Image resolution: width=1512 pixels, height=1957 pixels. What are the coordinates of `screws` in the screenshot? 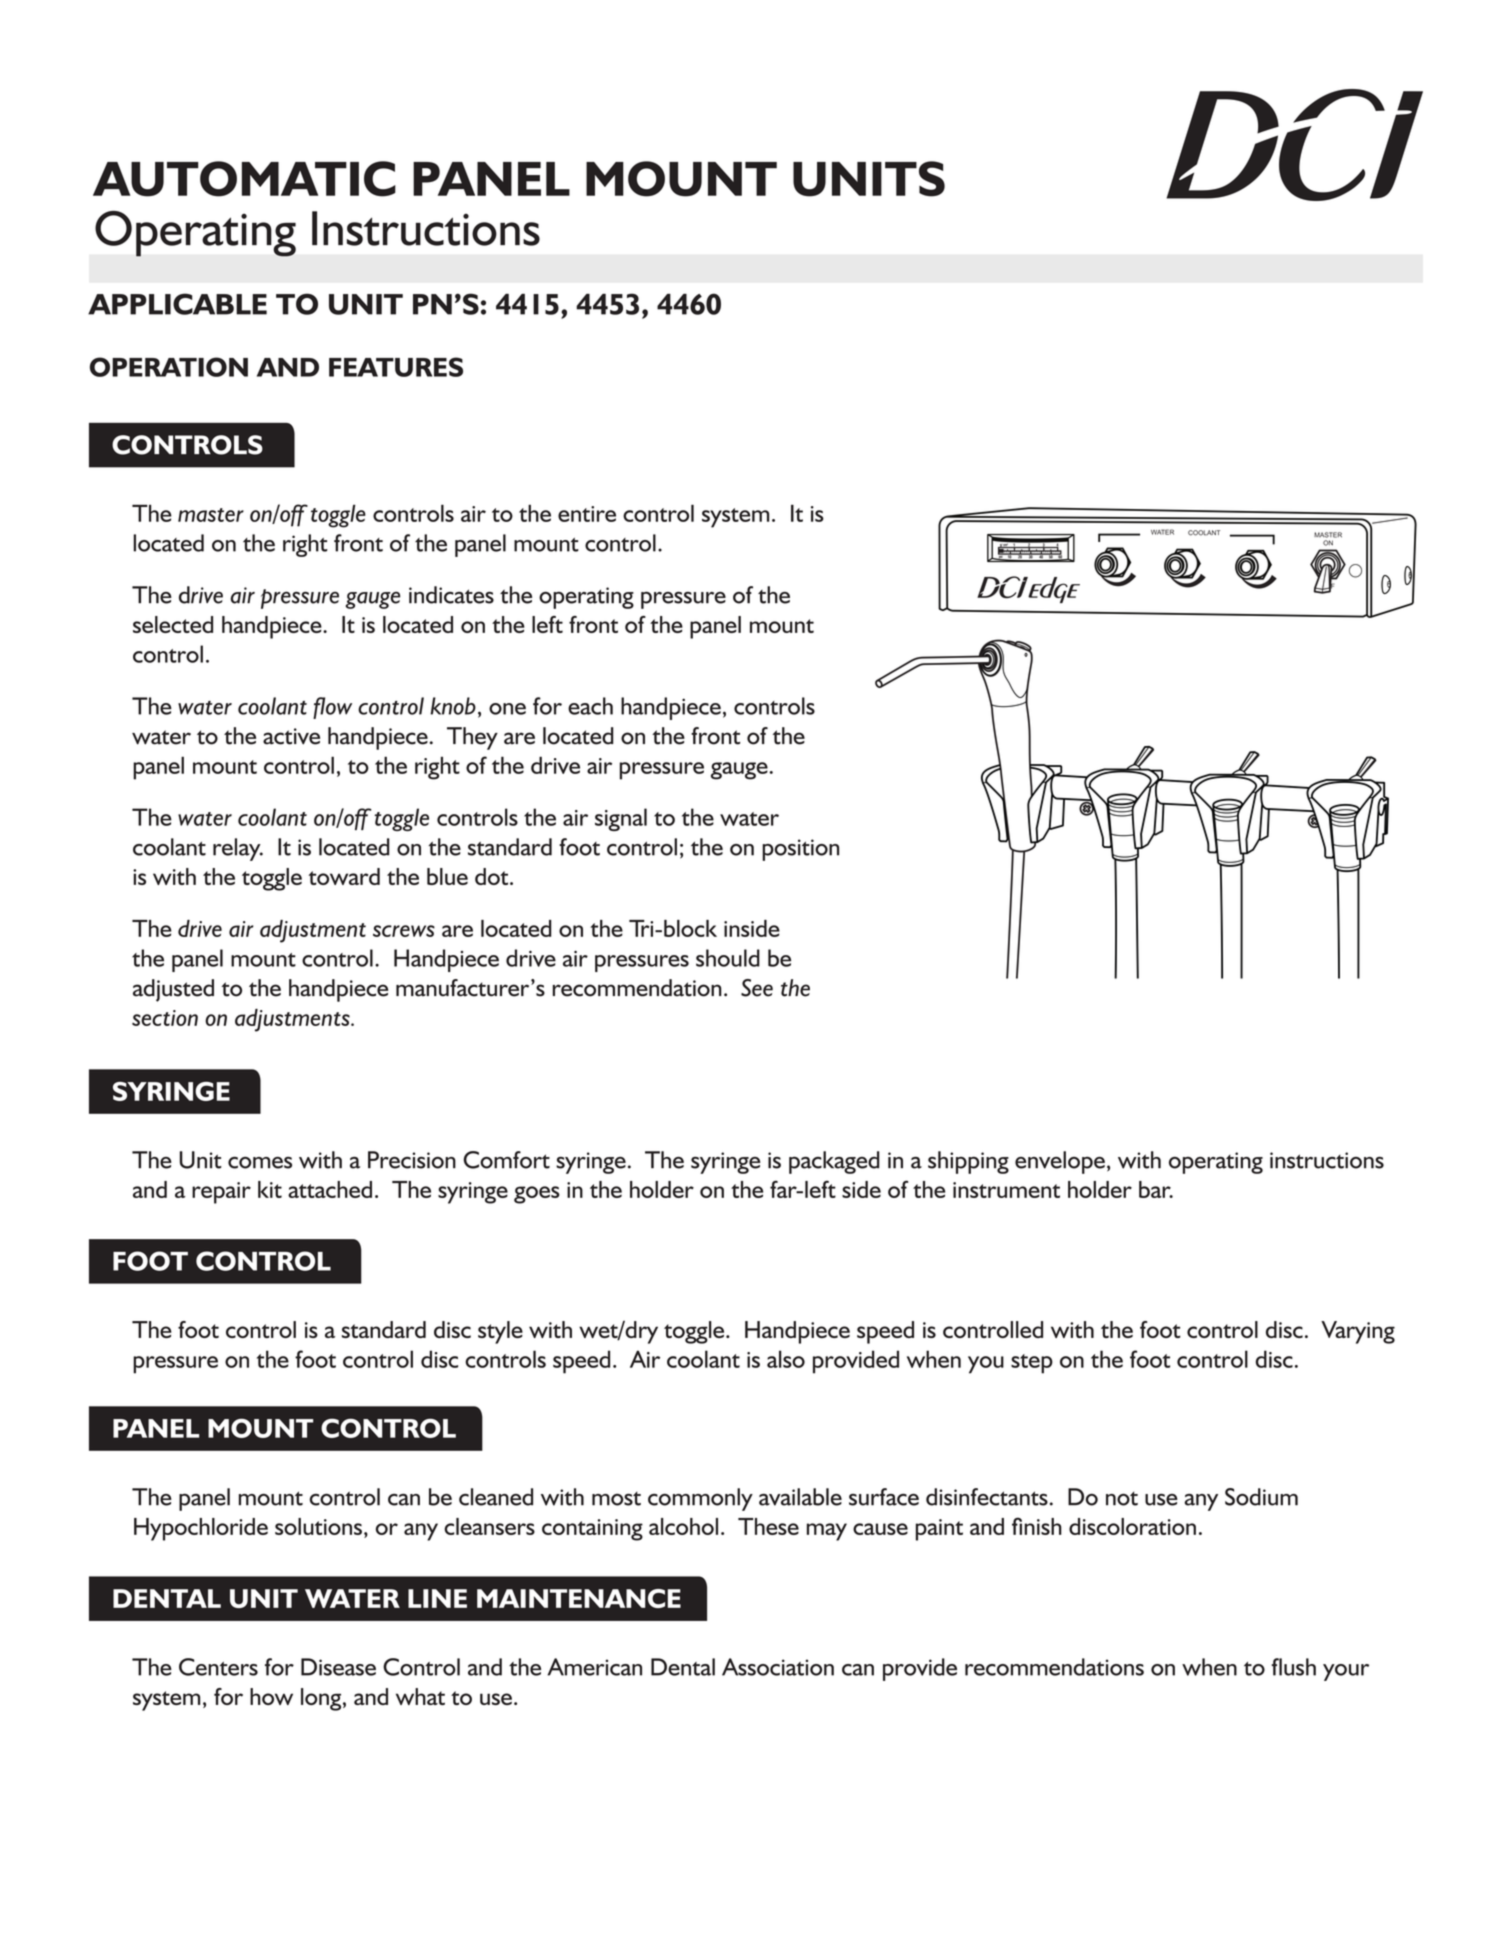 It's located at (404, 931).
